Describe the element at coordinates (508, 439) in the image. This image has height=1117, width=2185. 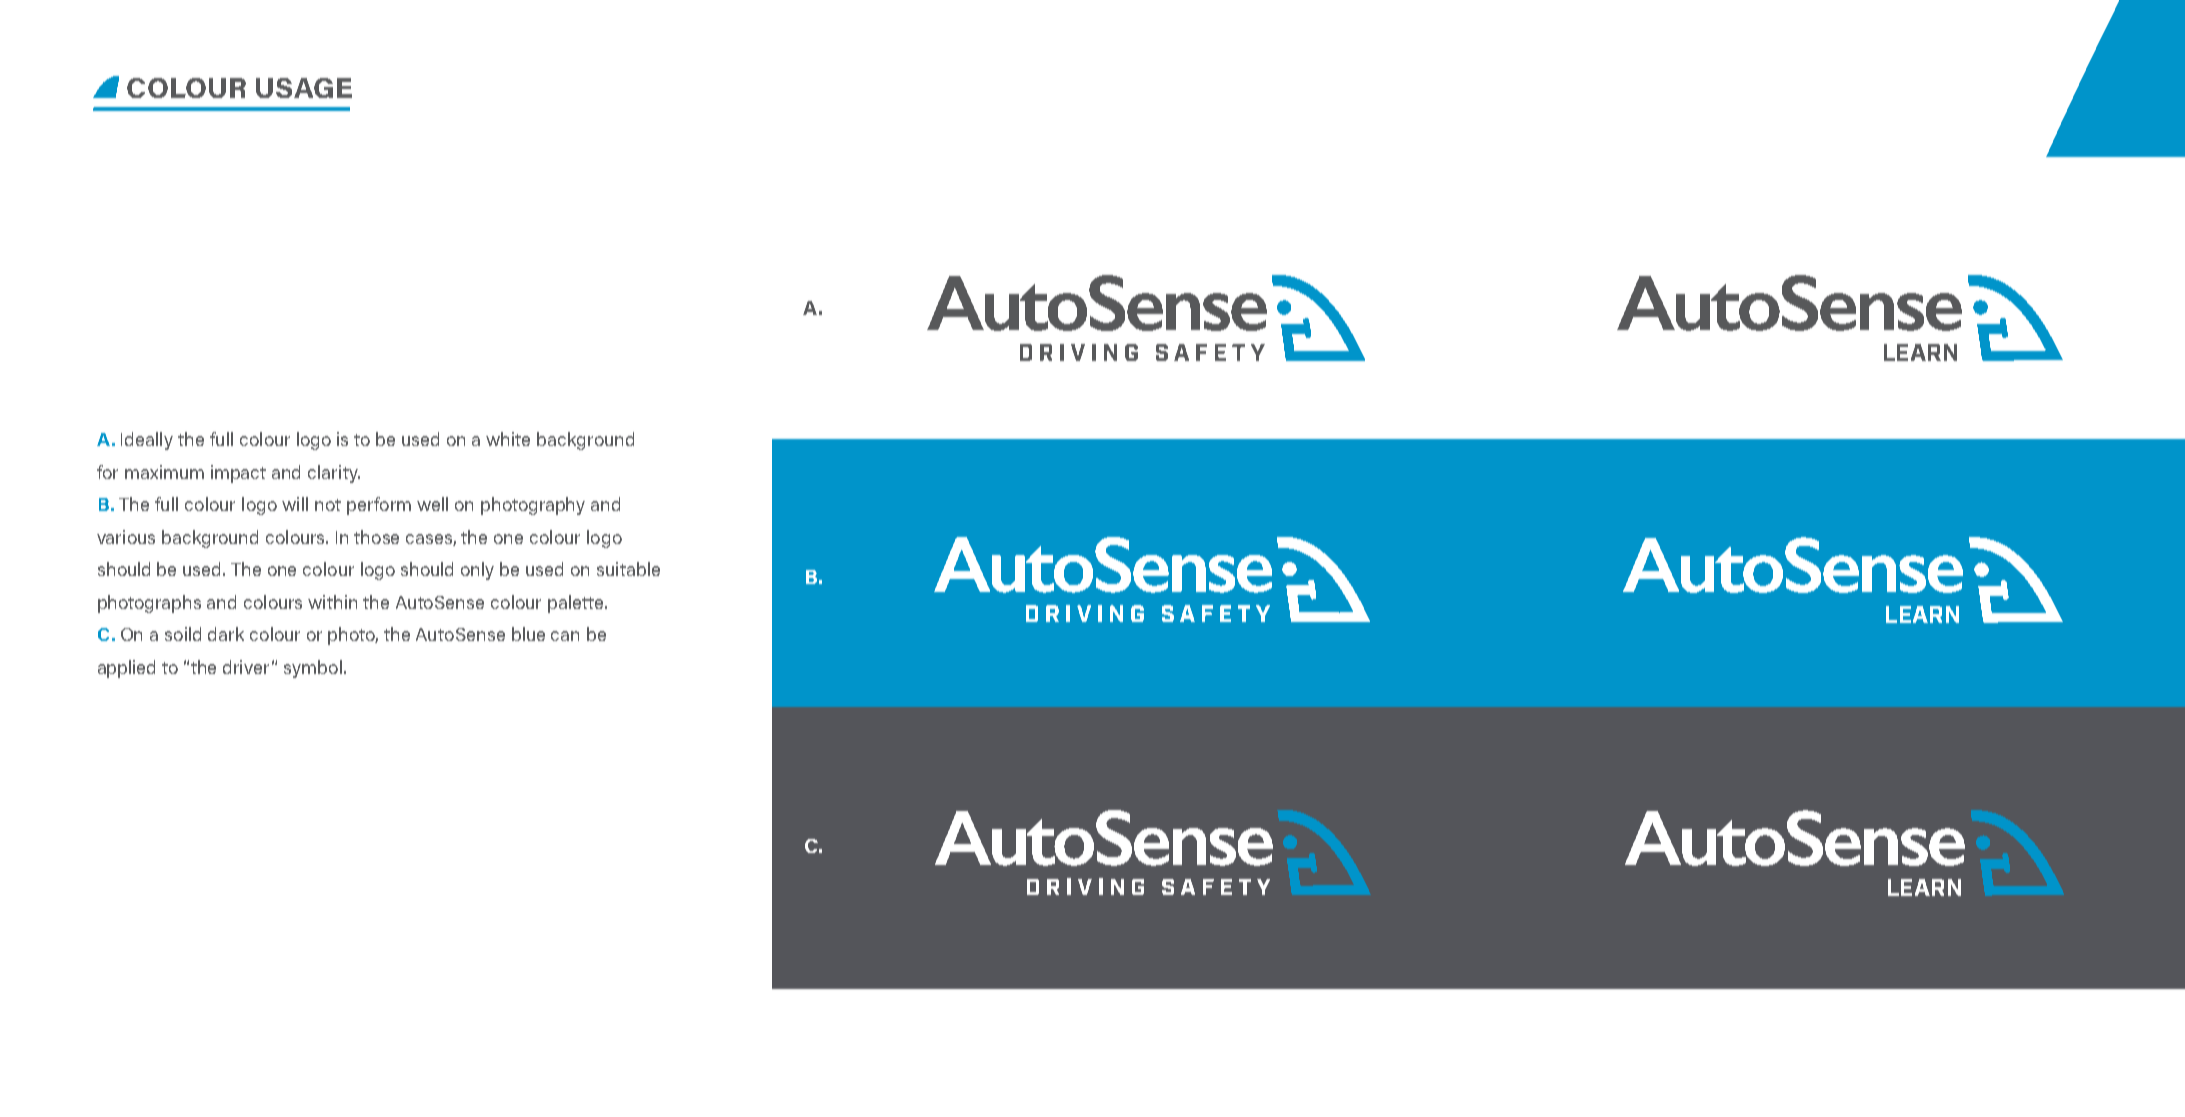
I see `white` at that location.
